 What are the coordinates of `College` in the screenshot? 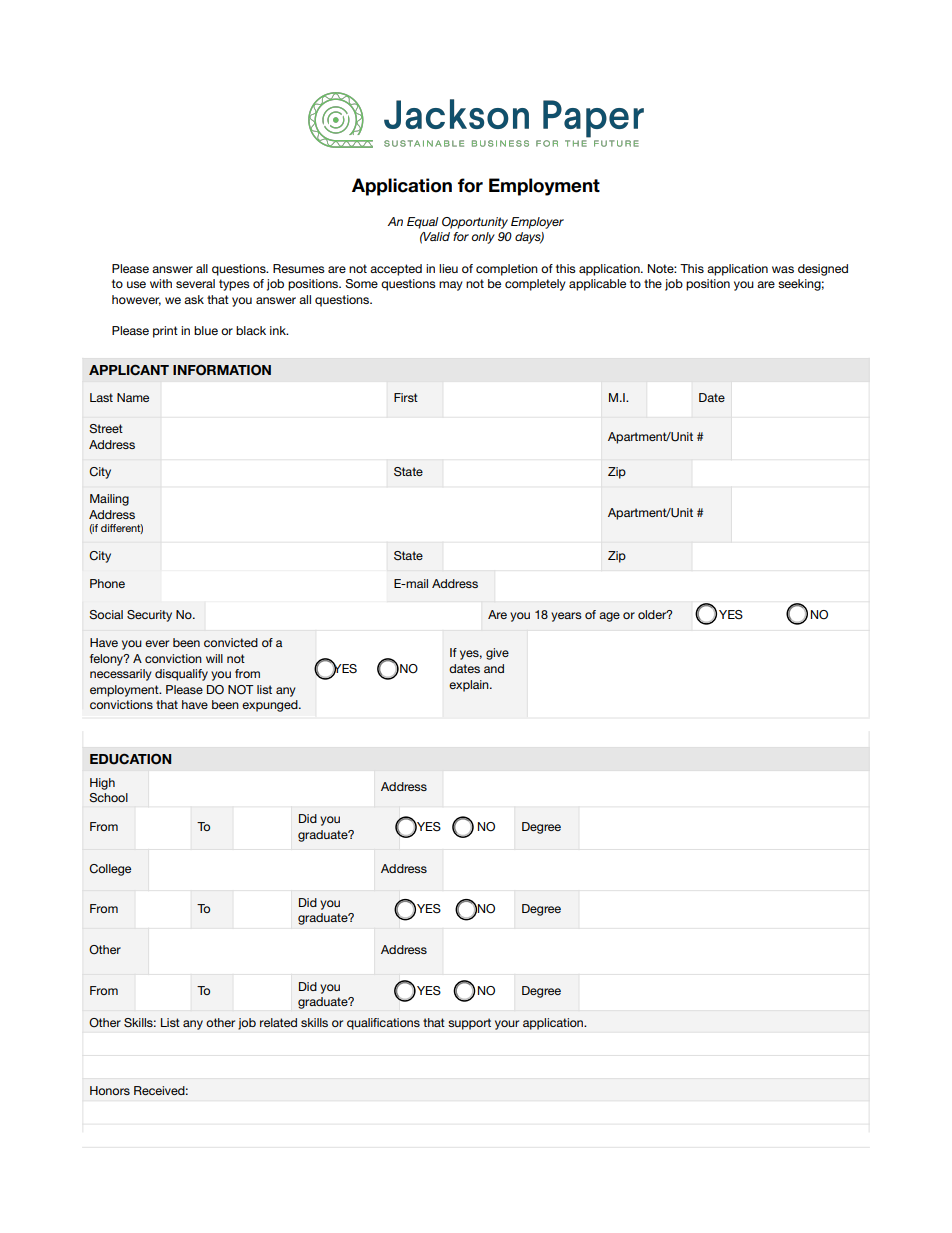 It's located at (110, 870).
